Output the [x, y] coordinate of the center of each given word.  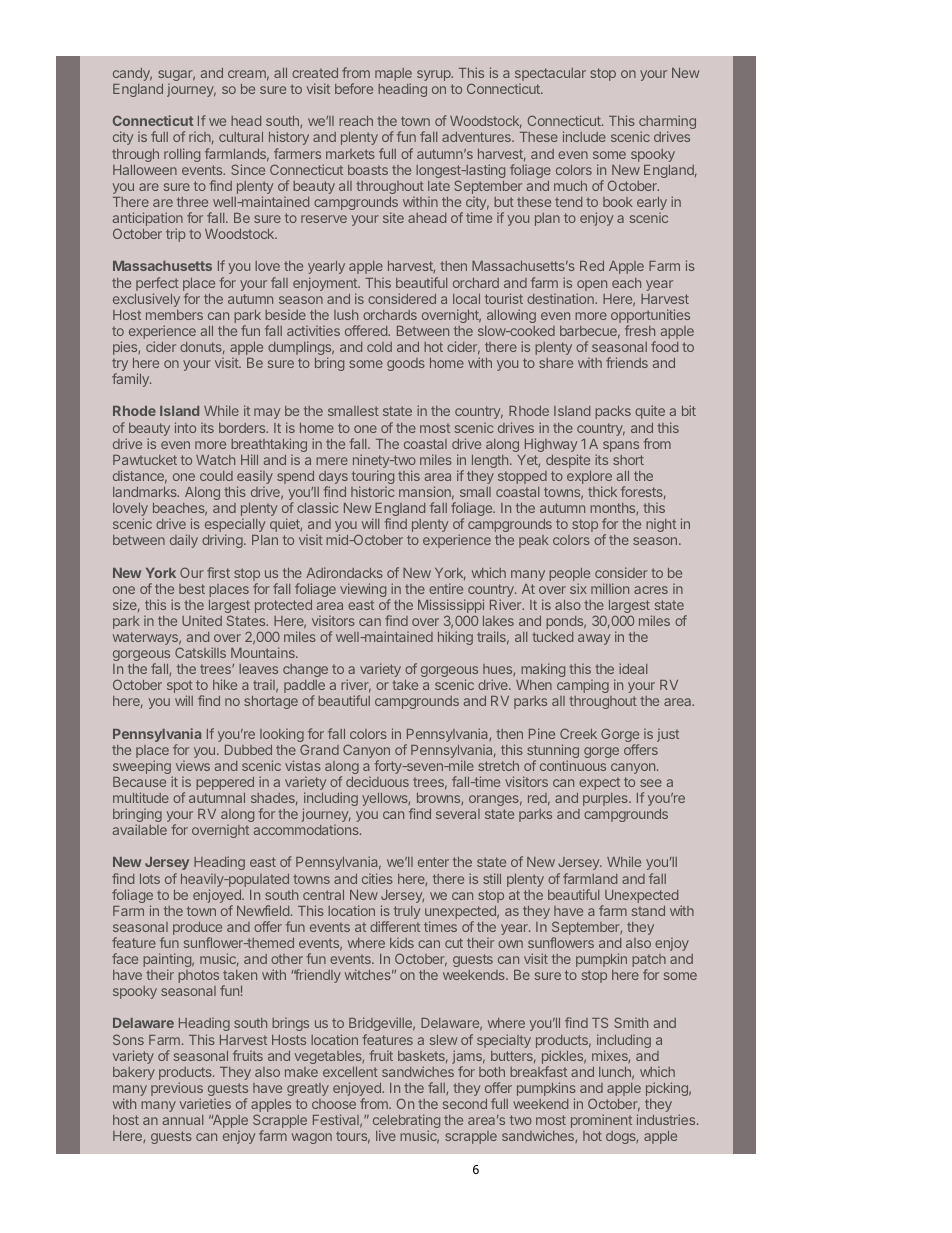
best [192, 589]
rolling [182, 155]
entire [446, 588]
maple [393, 76]
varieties [205, 1103]
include [584, 136]
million [610, 588]
